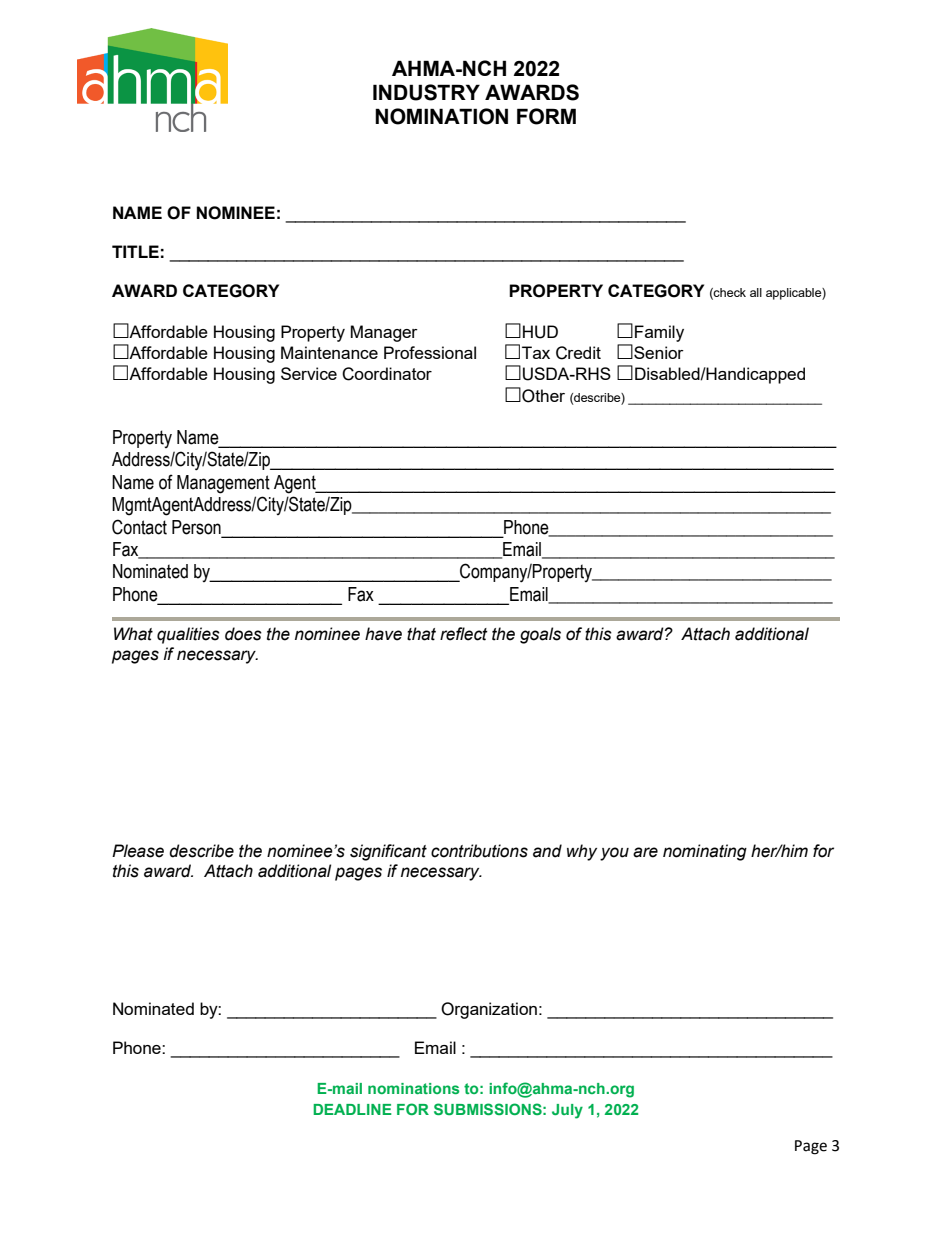 This page has height=1233, width=952. Describe the element at coordinates (135, 251) in the page. I see `TITLE` at that location.
